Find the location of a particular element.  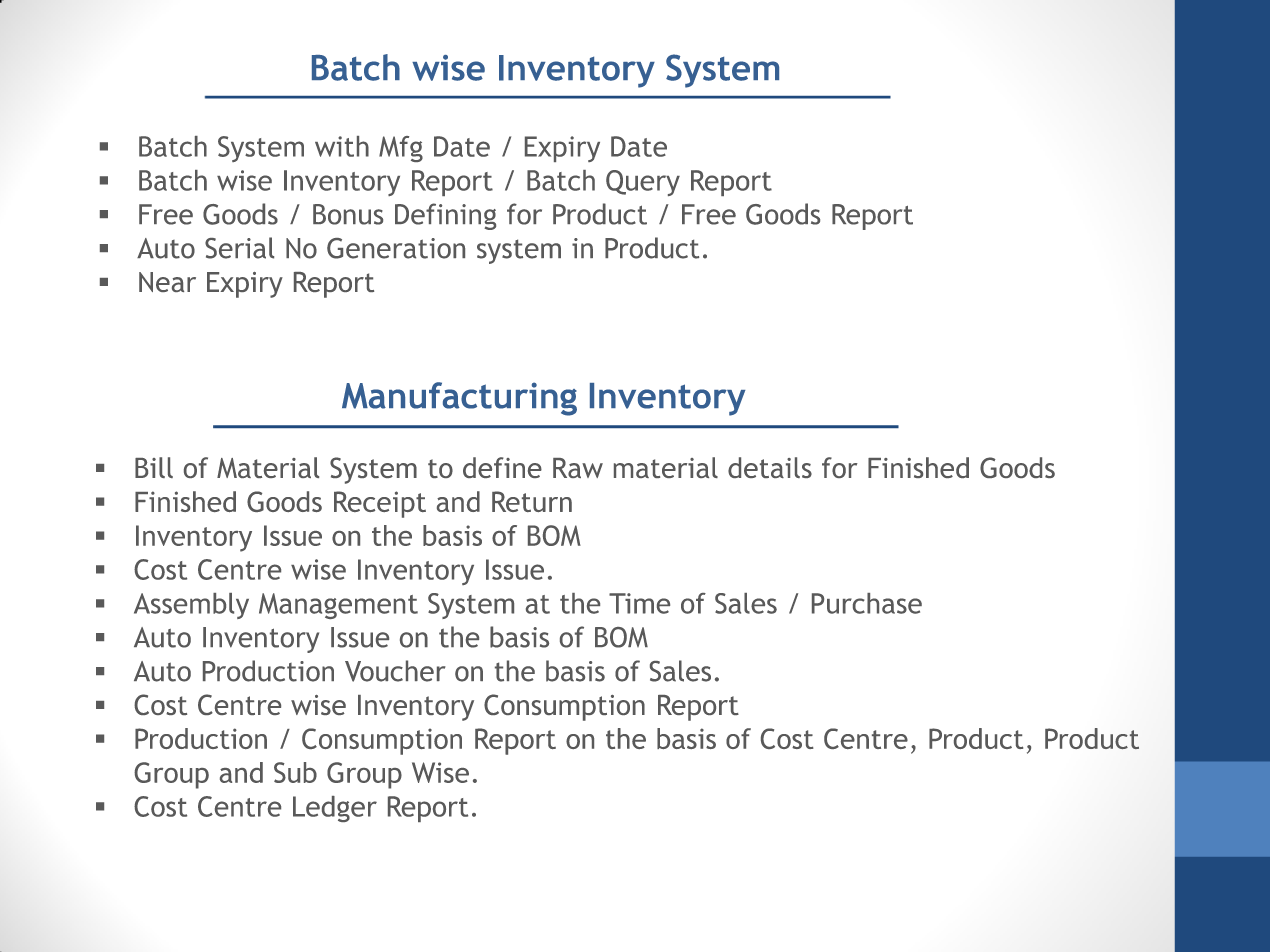

Sub is located at coordinates (295, 772).
